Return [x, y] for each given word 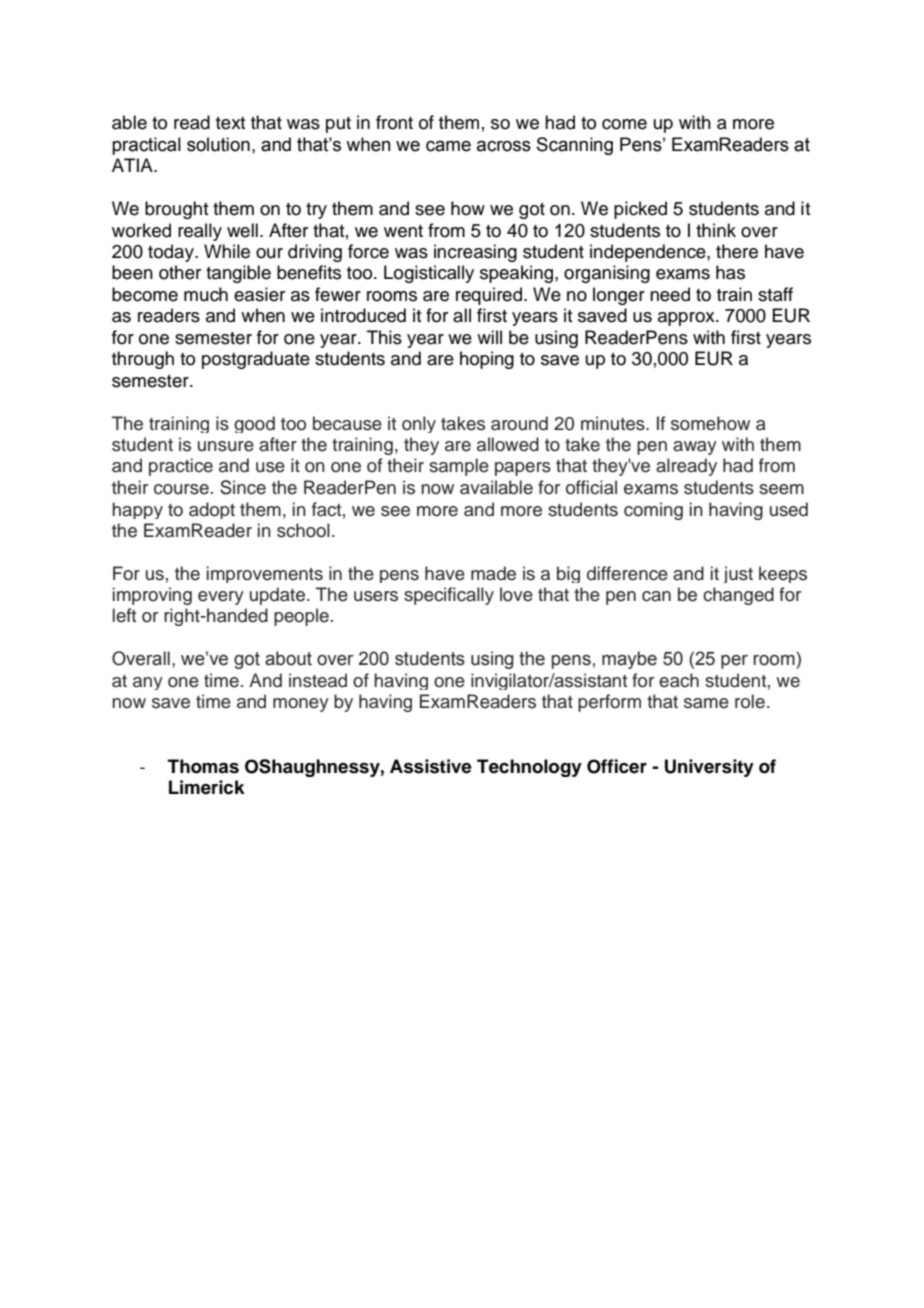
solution [218, 144]
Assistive [431, 766]
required [489, 296]
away [695, 448]
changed [738, 596]
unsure [226, 446]
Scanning [575, 146]
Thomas [203, 766]
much [206, 294]
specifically [449, 596]
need [670, 294]
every [221, 598]
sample [459, 467]
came [448, 146]
